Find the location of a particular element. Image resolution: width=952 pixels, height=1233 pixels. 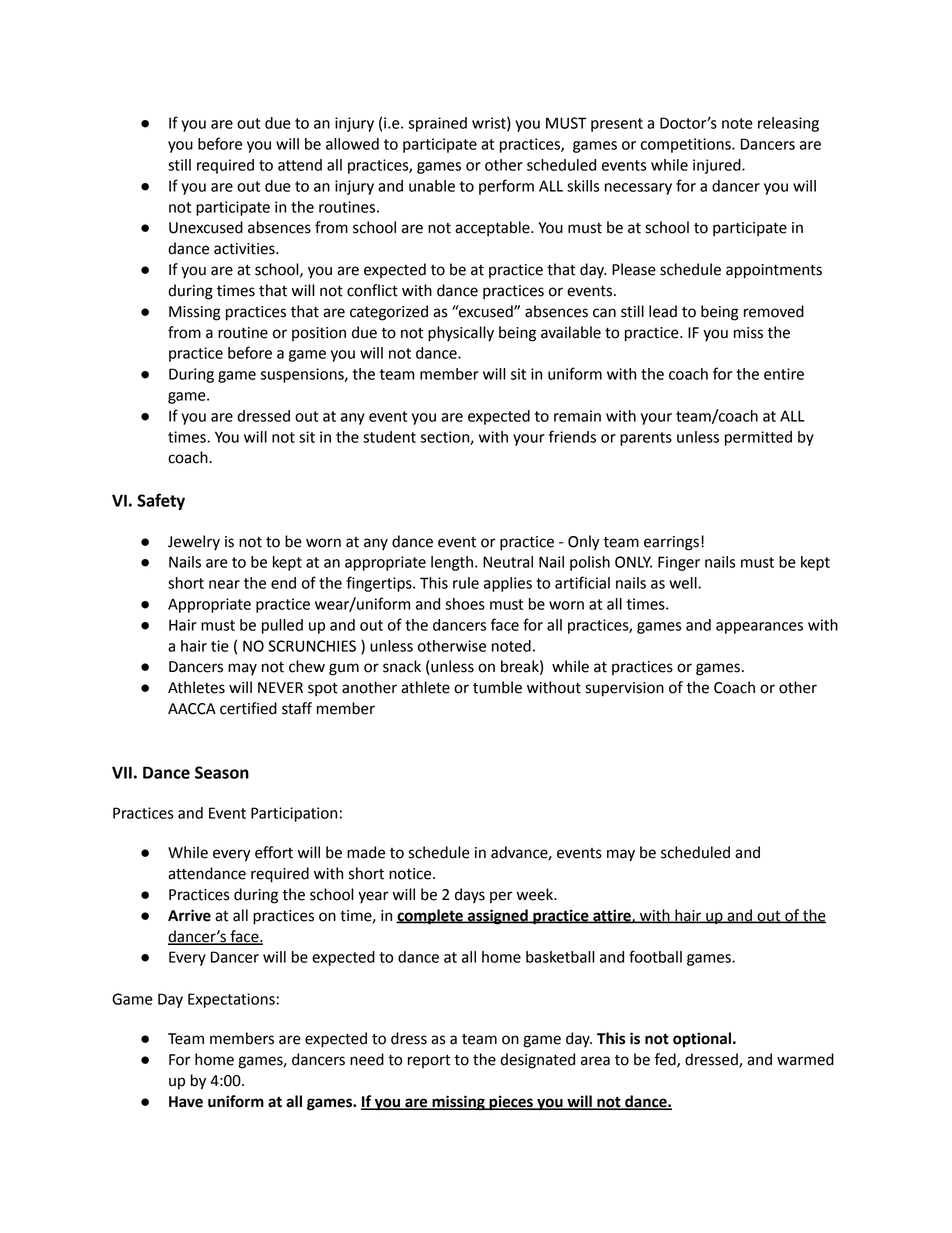

Season is located at coordinates (222, 772).
